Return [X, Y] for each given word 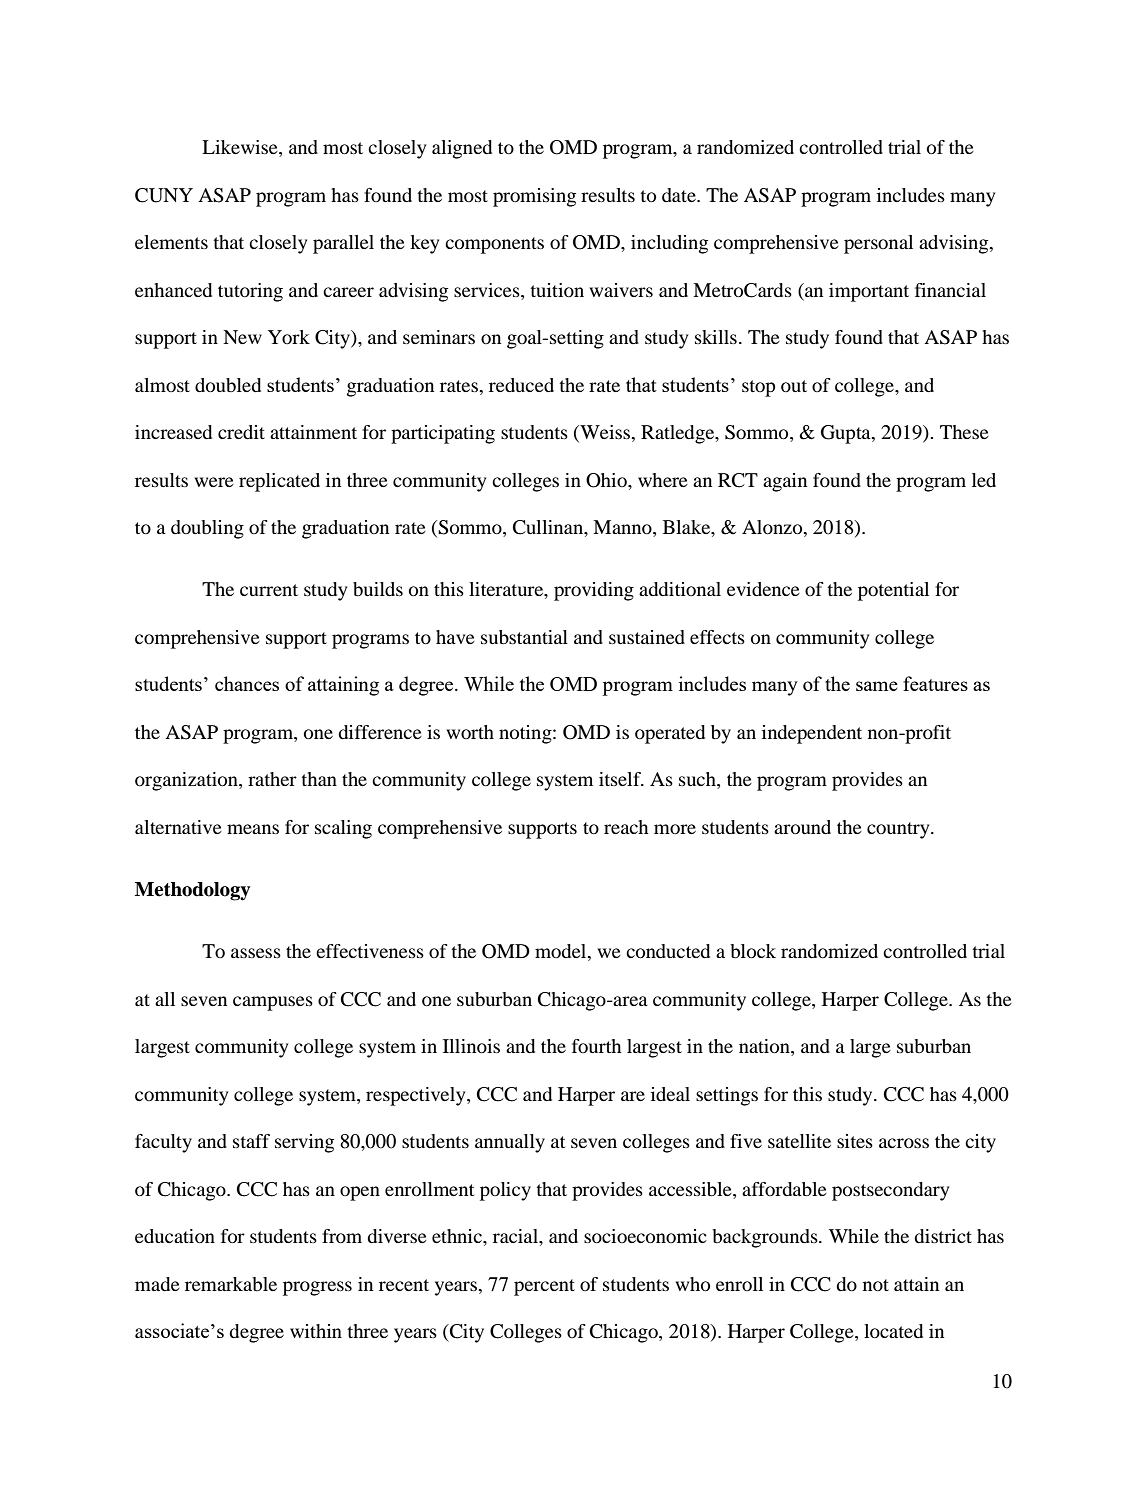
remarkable [231, 1284]
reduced [521, 385]
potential [893, 591]
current [269, 590]
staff [251, 1141]
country [899, 830]
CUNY [164, 195]
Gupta [847, 434]
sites [855, 1141]
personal [878, 244]
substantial [524, 637]
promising [534, 197]
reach [626, 827]
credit [241, 432]
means [253, 829]
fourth [597, 1046]
